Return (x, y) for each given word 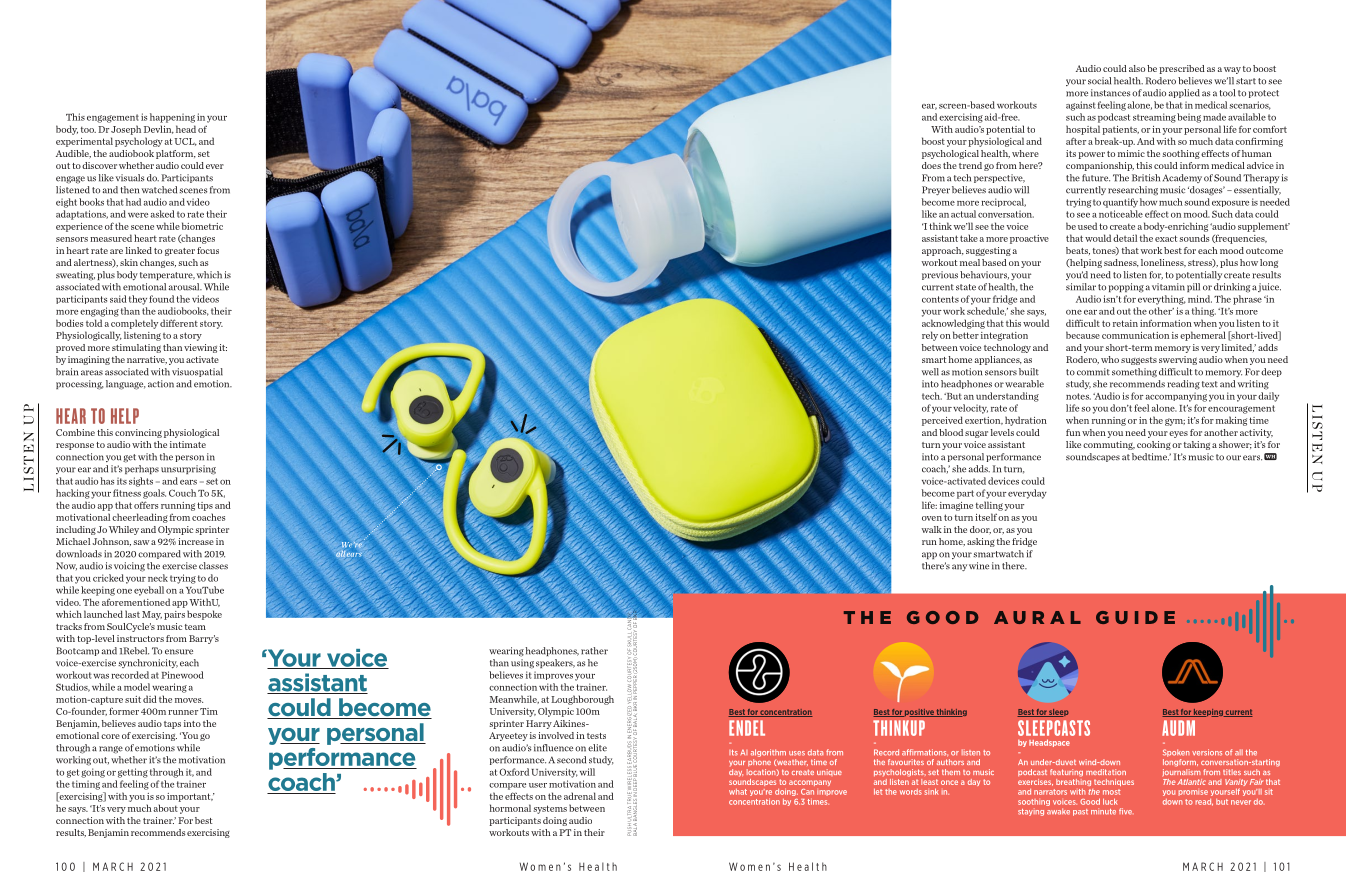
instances (1110, 93)
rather (594, 651)
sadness (1121, 263)
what (738, 792)
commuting (1109, 445)
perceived (942, 421)
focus (208, 250)
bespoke (204, 615)
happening (172, 118)
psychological (950, 154)
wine (979, 566)
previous (940, 275)
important (190, 797)
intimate (188, 444)
